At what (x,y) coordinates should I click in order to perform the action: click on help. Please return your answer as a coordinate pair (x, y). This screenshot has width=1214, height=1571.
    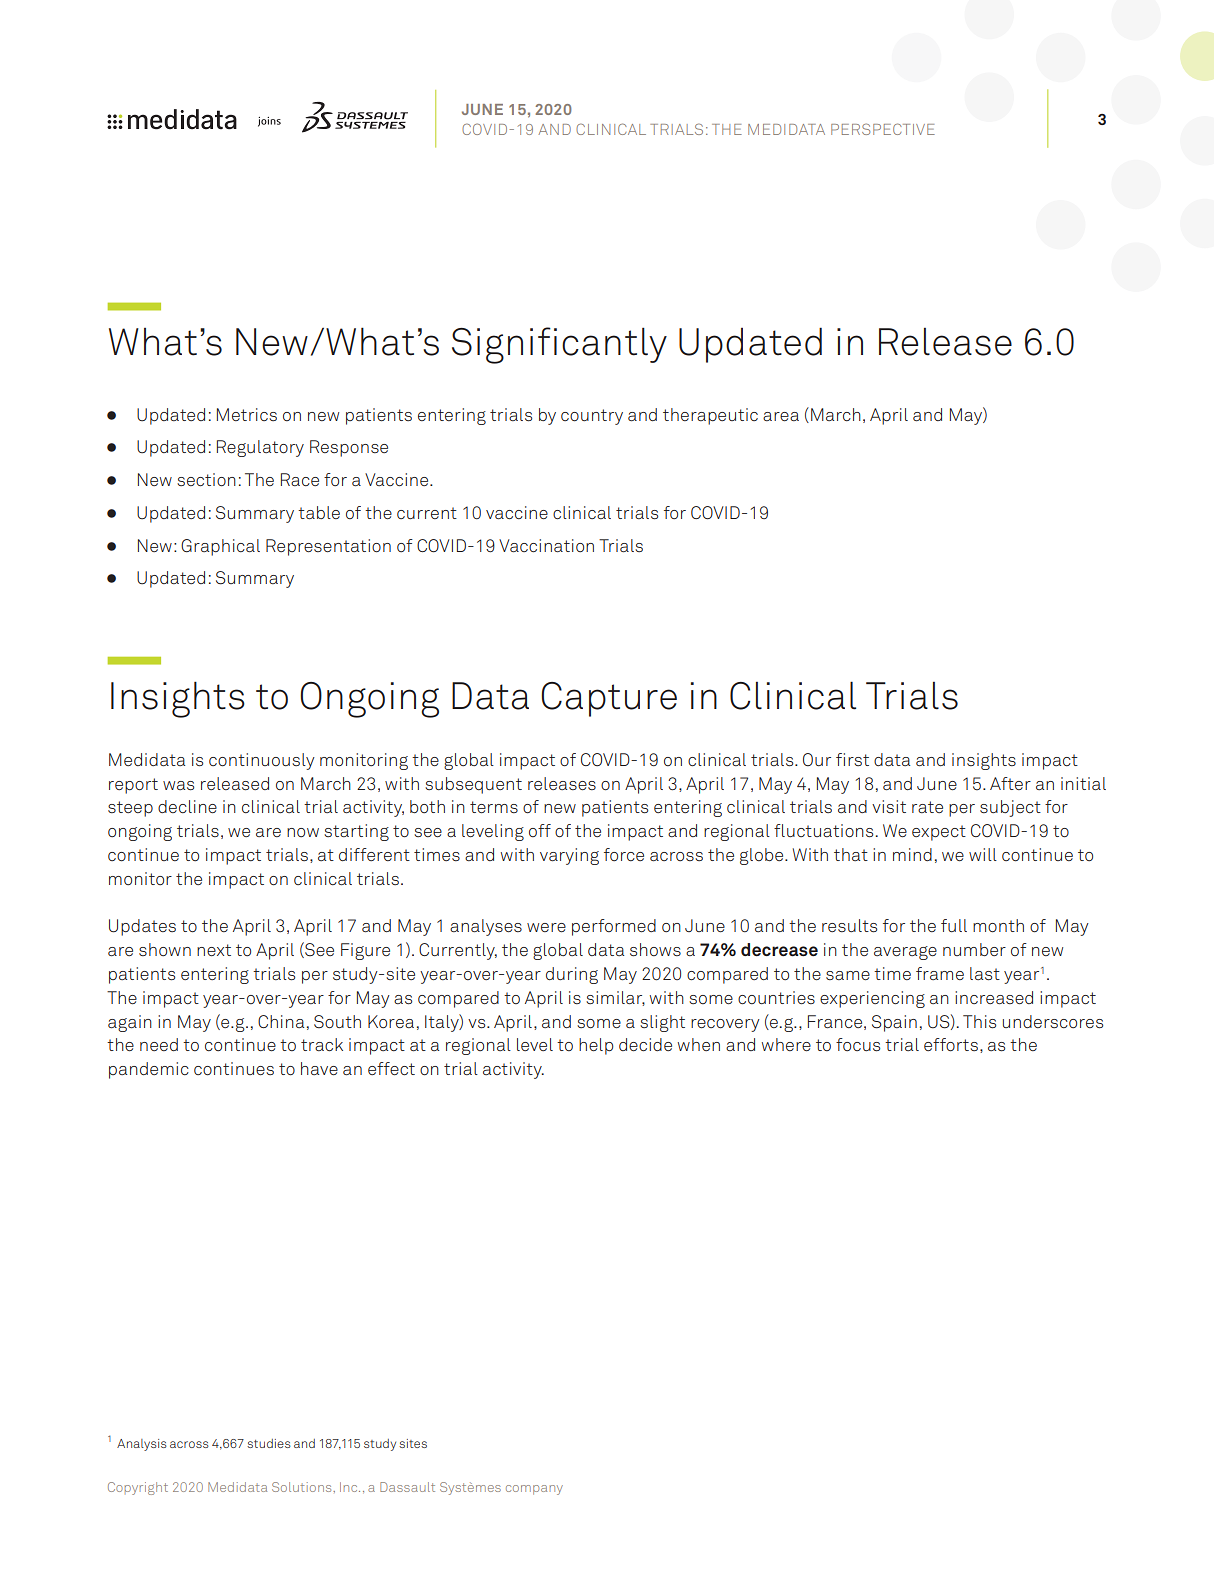
    Looking at the image, I should click on (596, 1046).
